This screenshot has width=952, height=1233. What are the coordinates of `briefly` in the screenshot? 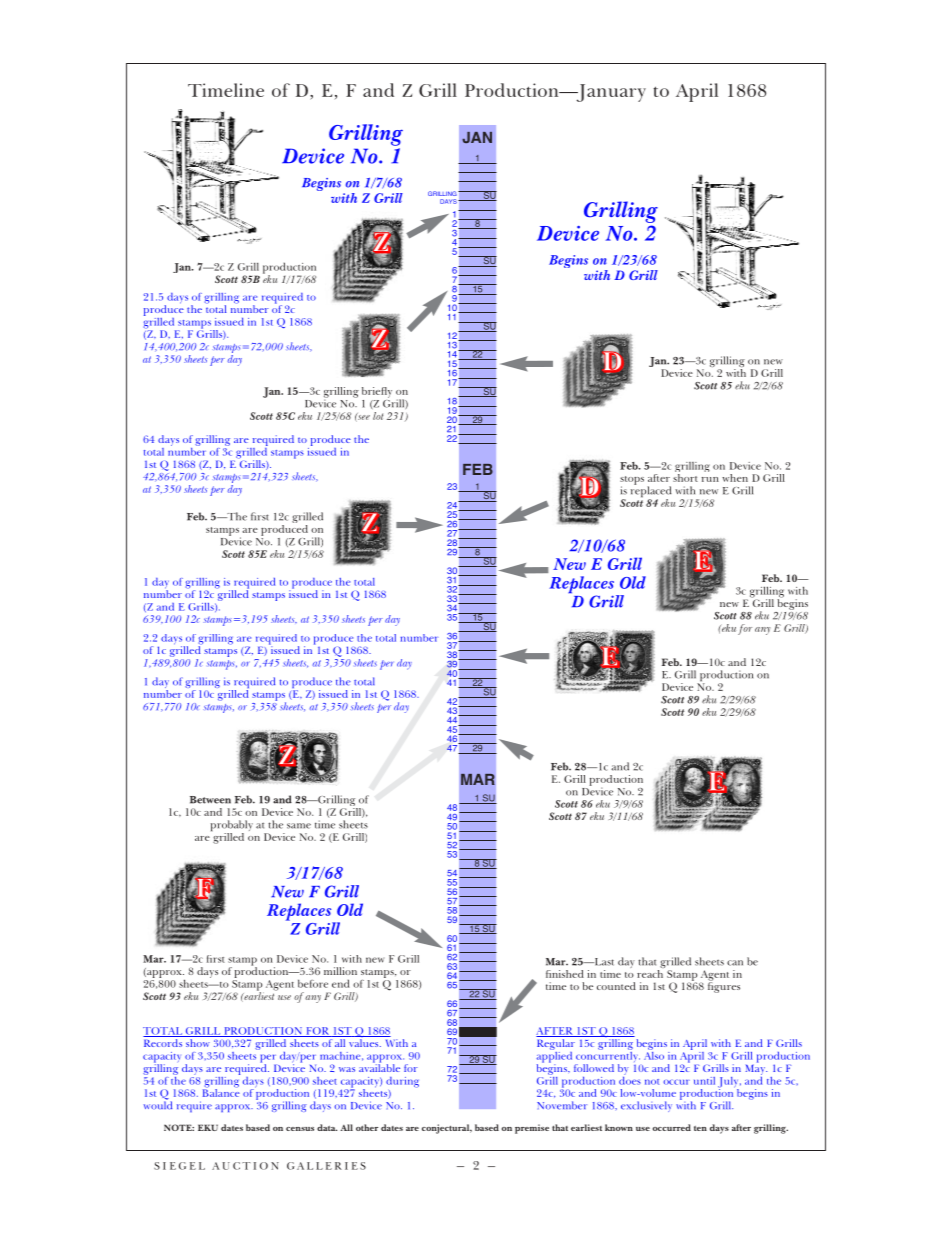 It's located at (377, 392).
